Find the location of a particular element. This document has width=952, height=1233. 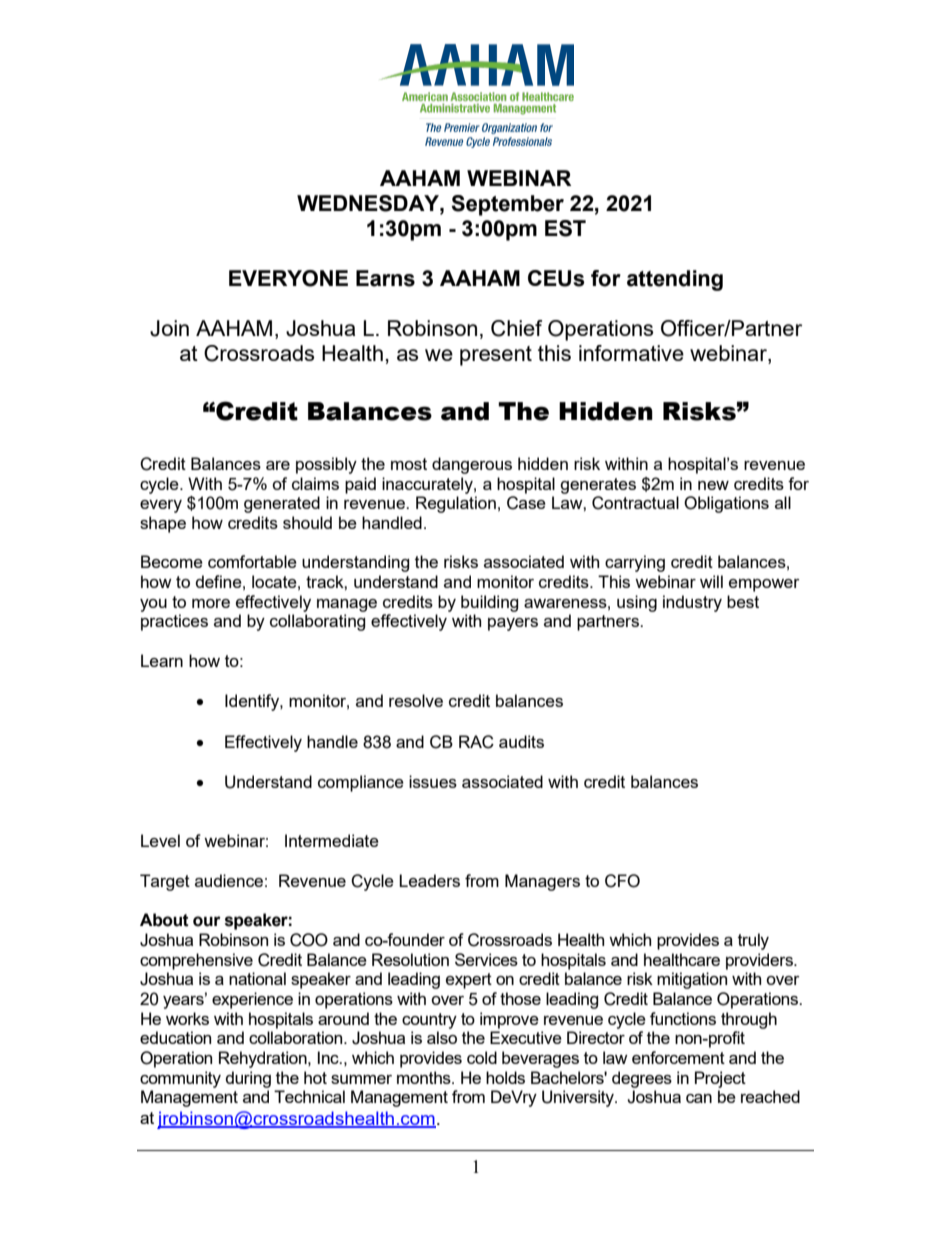

during is located at coordinates (248, 1079).
